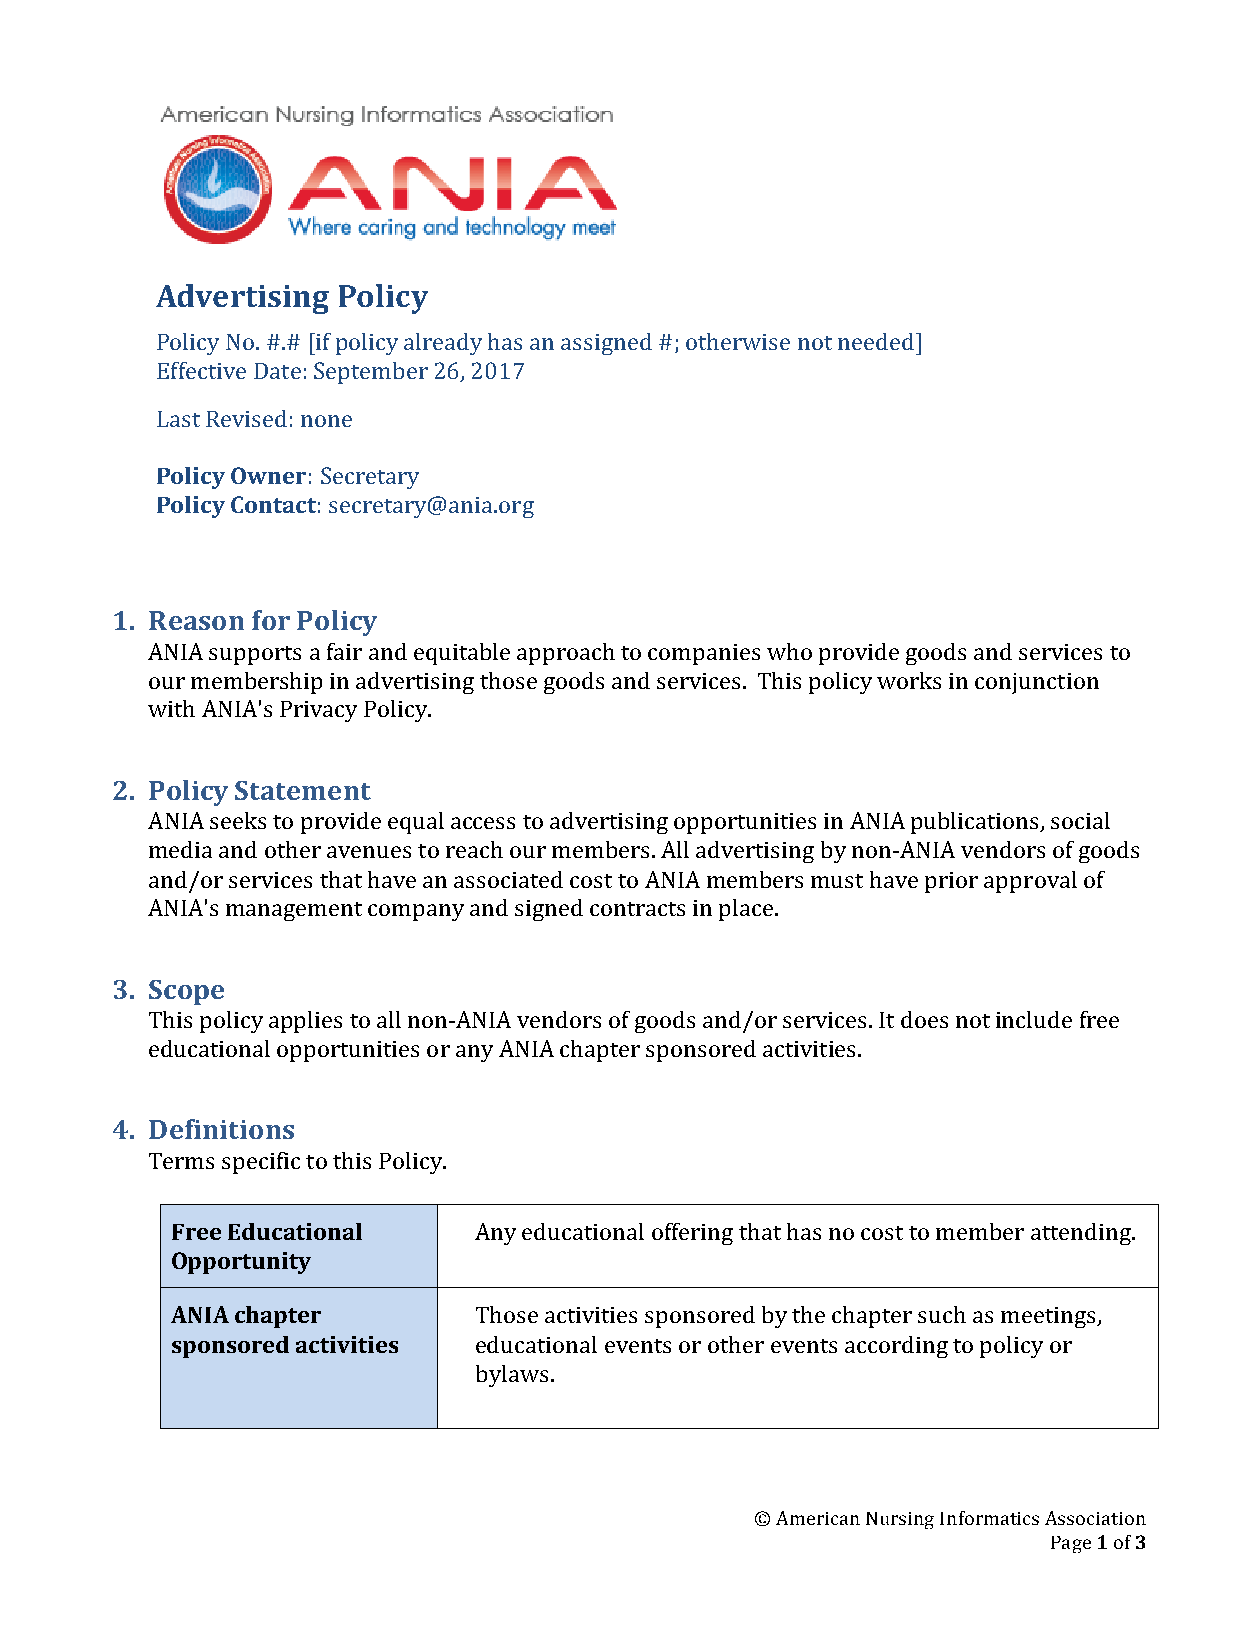 This screenshot has height=1627, width=1257. Describe the element at coordinates (818, 1518) in the screenshot. I see `American` at that location.
